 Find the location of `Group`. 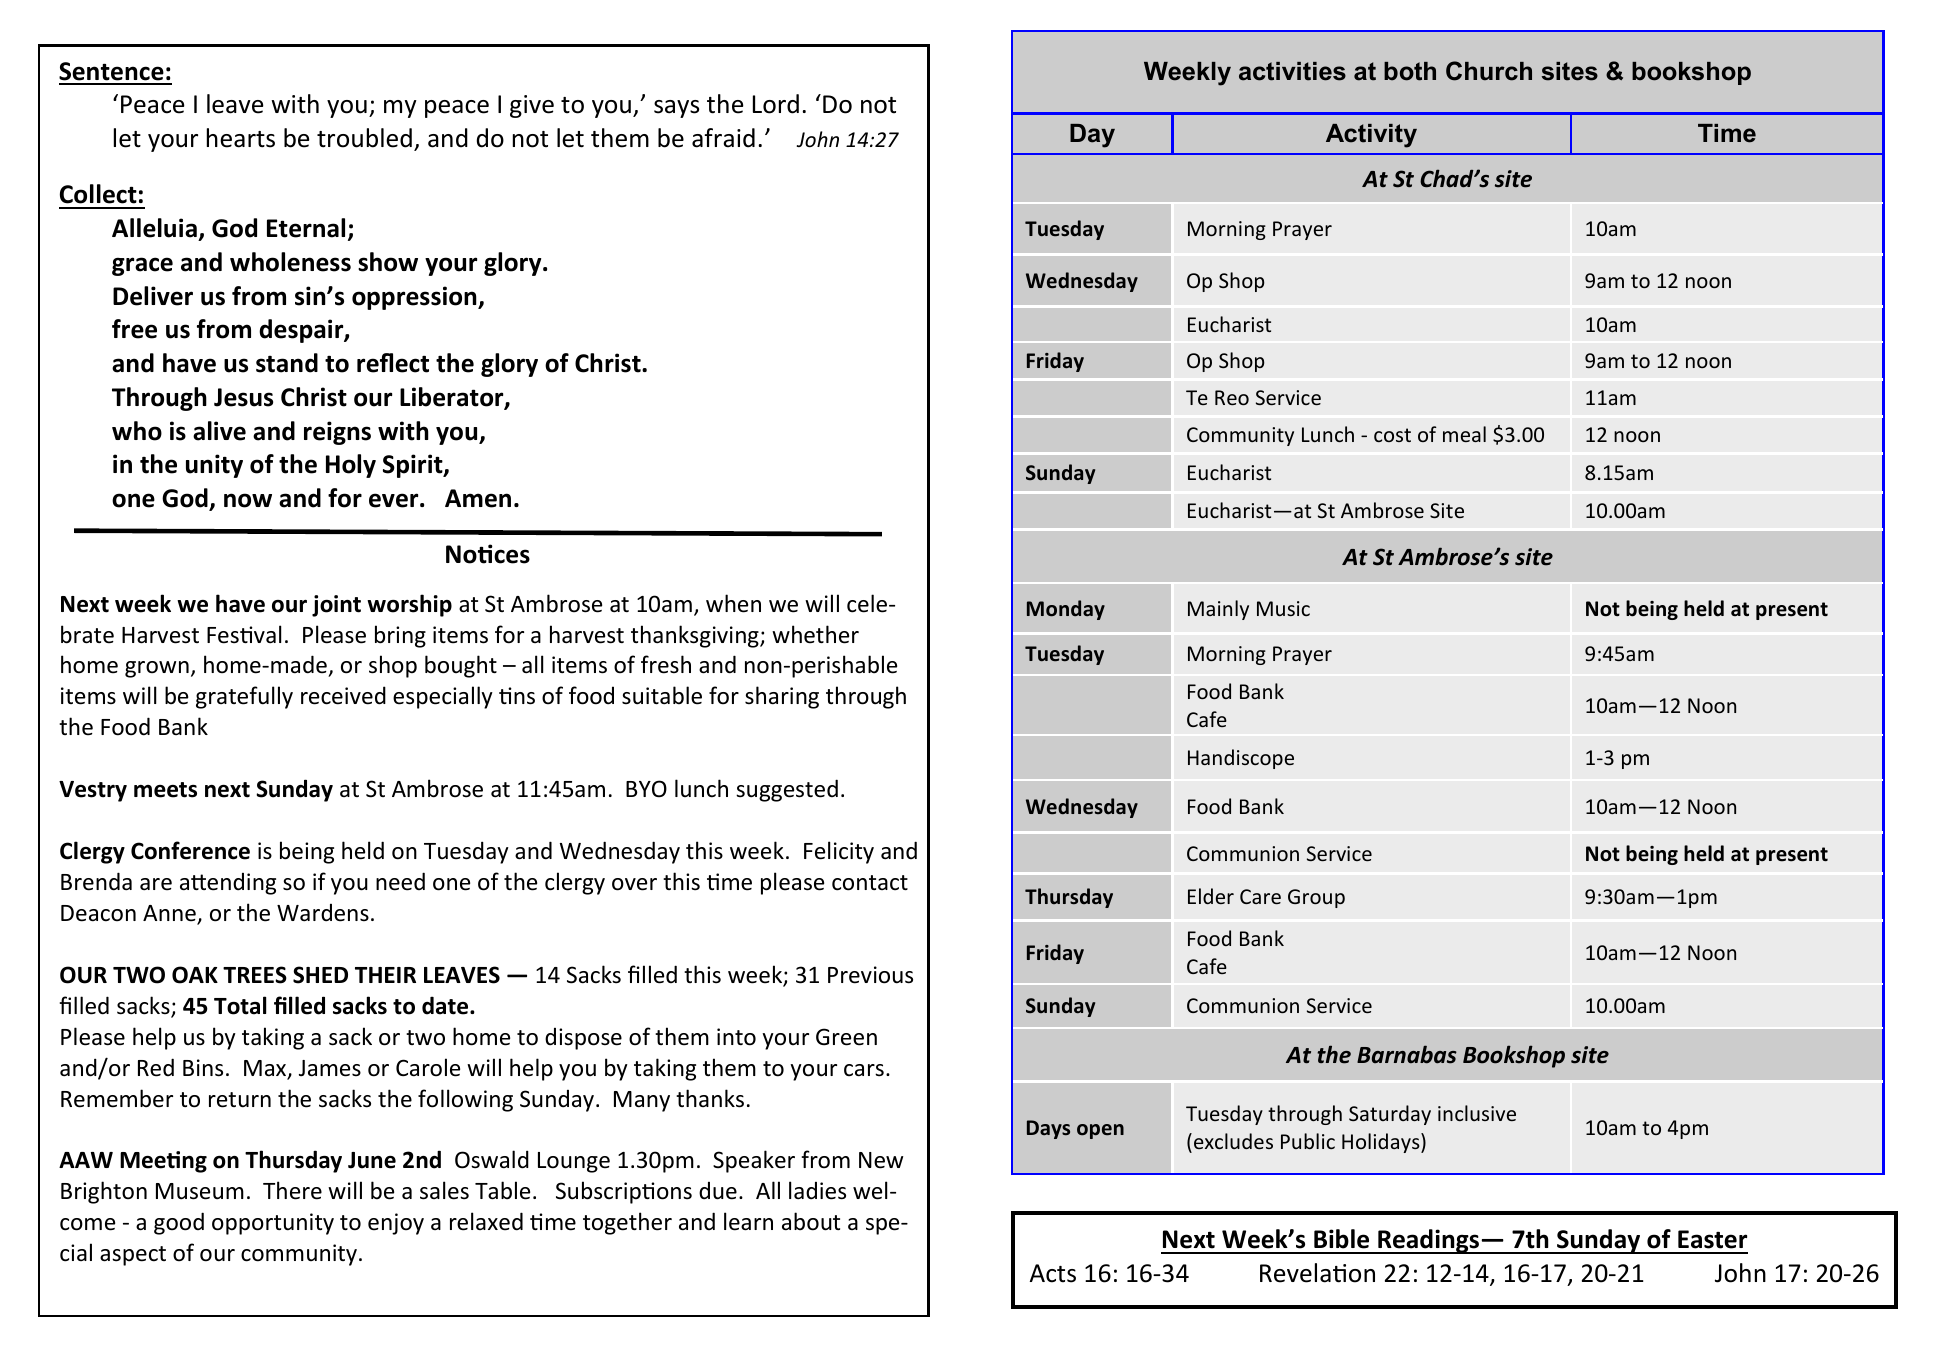

Group is located at coordinates (1316, 898).
